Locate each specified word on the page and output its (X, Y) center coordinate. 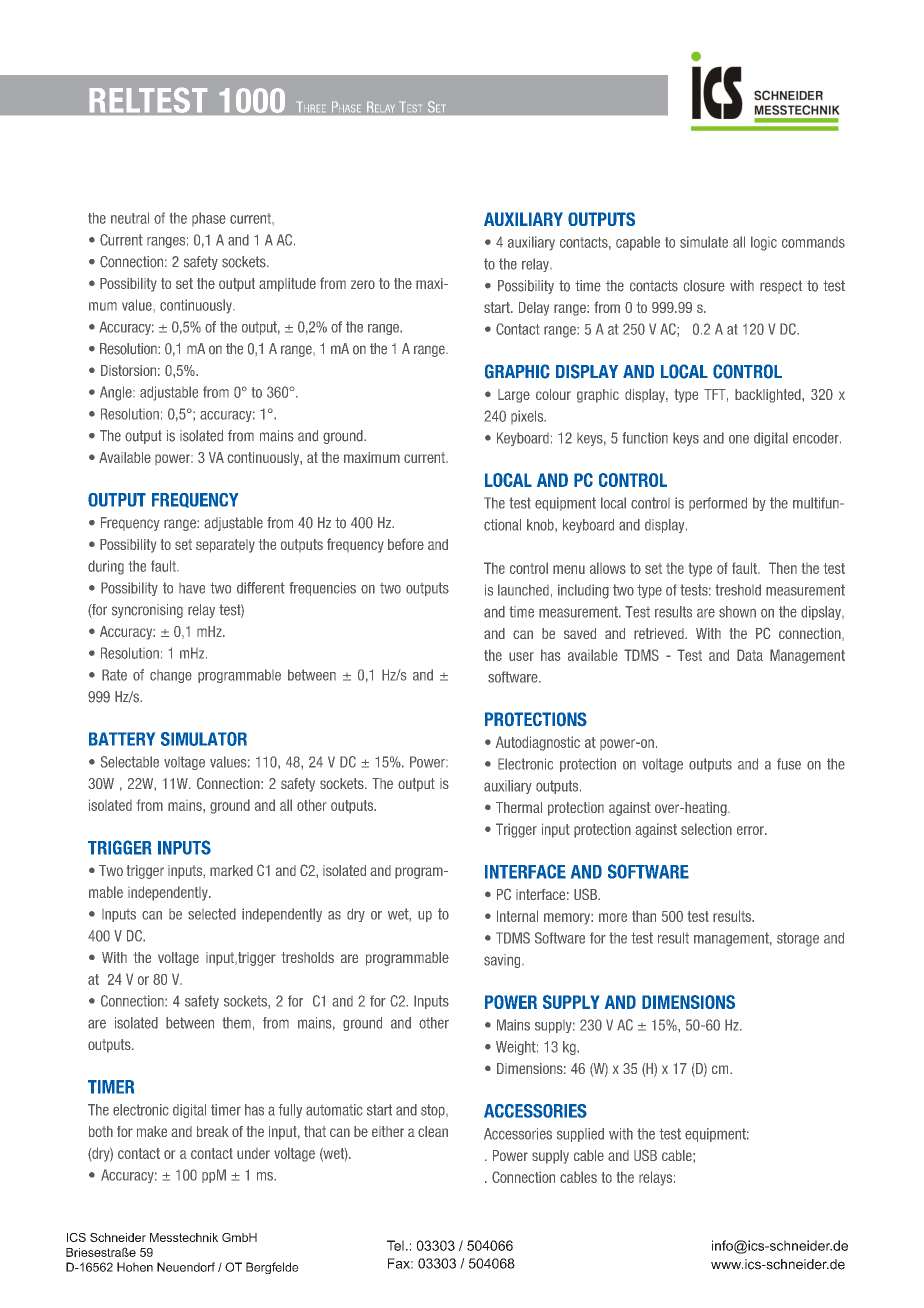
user (521, 656)
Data (750, 655)
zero (363, 284)
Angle (117, 393)
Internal (517, 916)
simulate (704, 242)
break (213, 1131)
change (171, 676)
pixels (528, 417)
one (739, 439)
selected (212, 914)
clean (433, 1131)
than (644, 916)
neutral (130, 218)
